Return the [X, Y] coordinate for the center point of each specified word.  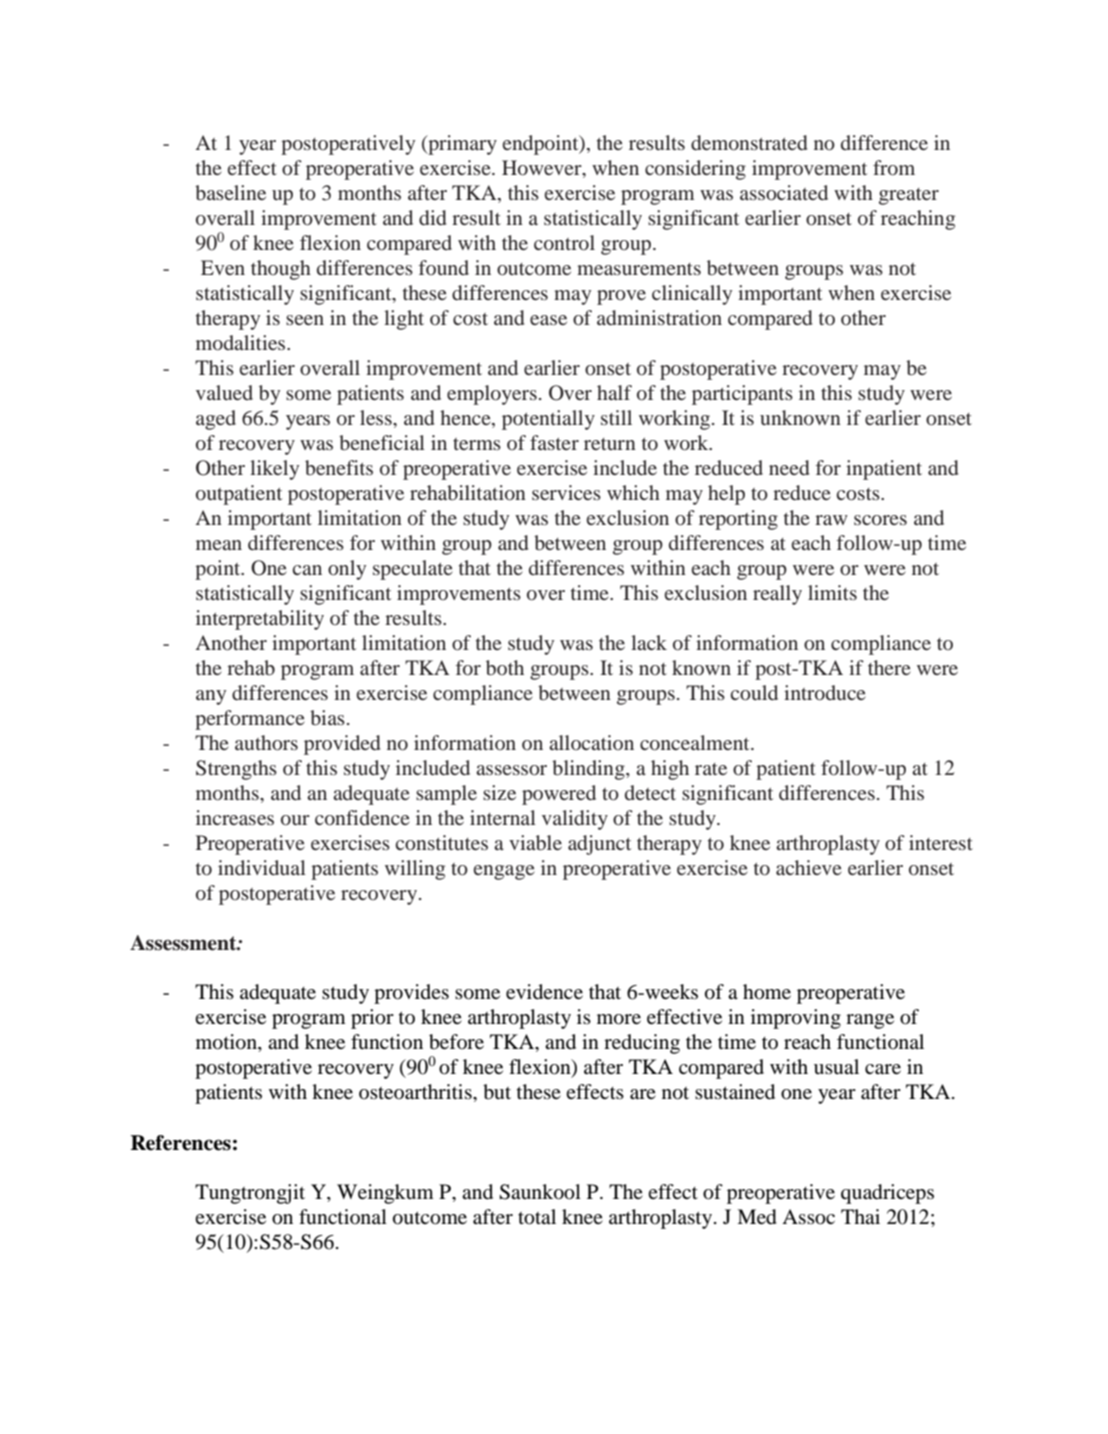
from [894, 167]
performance [250, 720]
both [505, 668]
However [543, 169]
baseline [230, 192]
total [537, 1217]
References [181, 1143]
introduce [825, 692]
